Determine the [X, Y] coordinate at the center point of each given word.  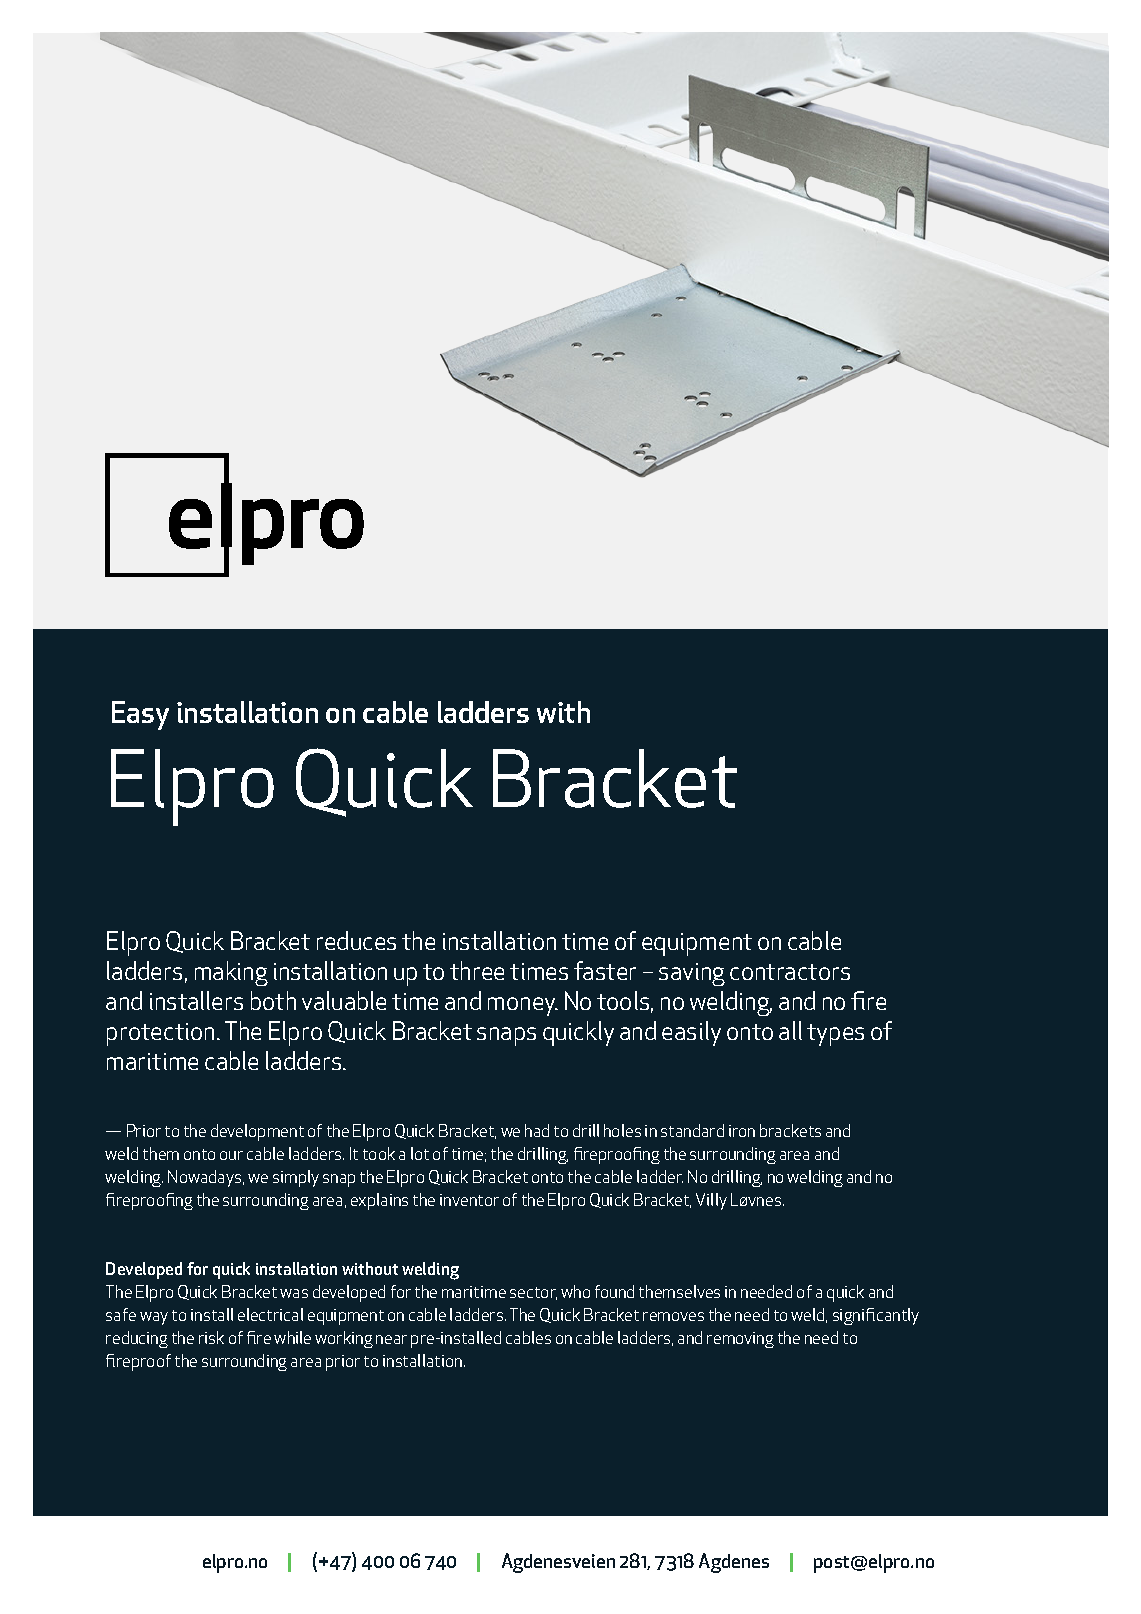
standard [692, 1130]
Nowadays [206, 1178]
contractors [790, 972]
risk [211, 1337]
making [231, 973]
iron [742, 1131]
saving [692, 974]
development [257, 1132]
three [477, 970]
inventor [469, 1200]
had [537, 1130]
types [835, 1035]
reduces [356, 940]
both [273, 1000]
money [523, 1006]
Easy [140, 715]
